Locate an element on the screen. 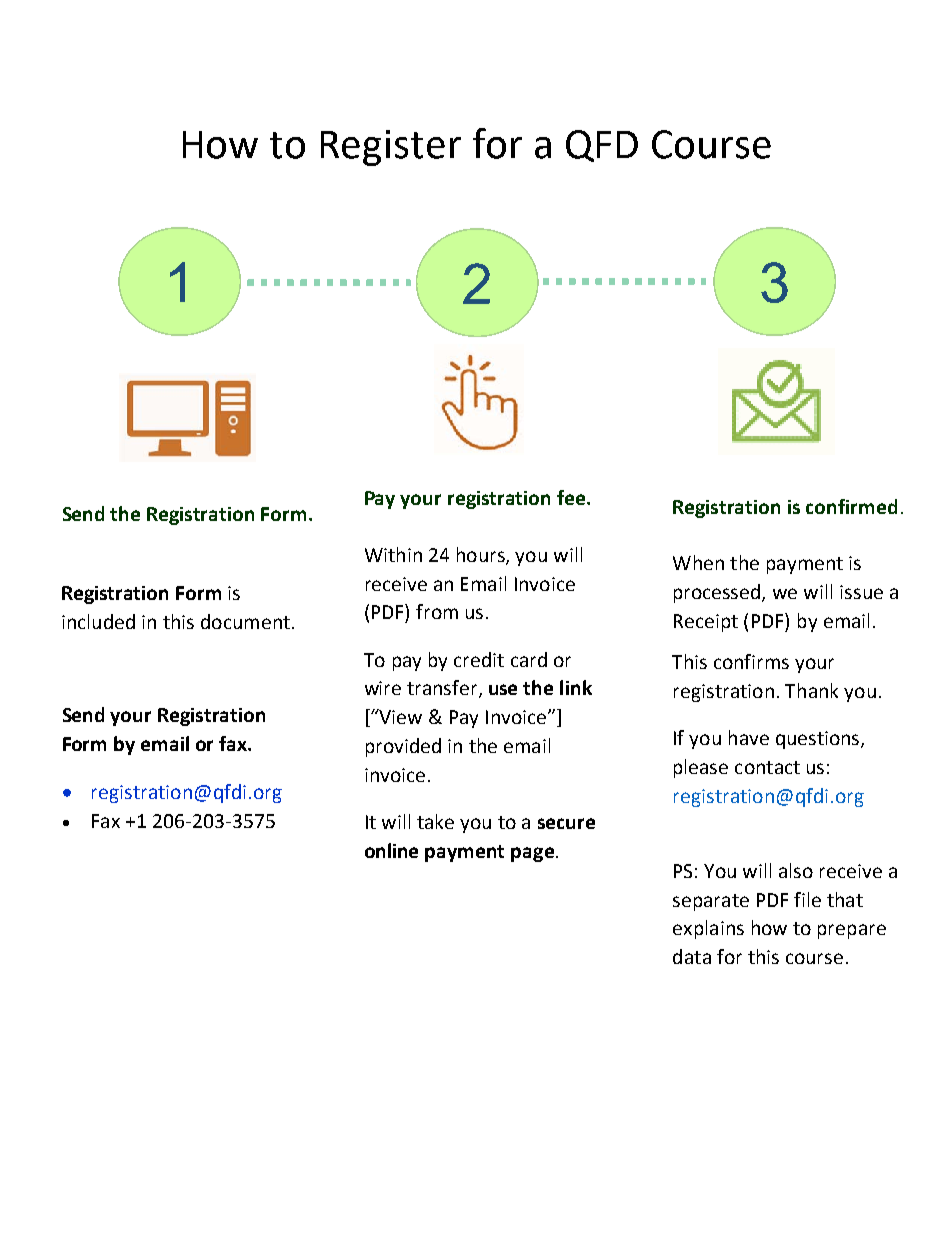 Image resolution: width=952 pixels, height=1233 pixels. confirmed is located at coordinates (851, 506).
